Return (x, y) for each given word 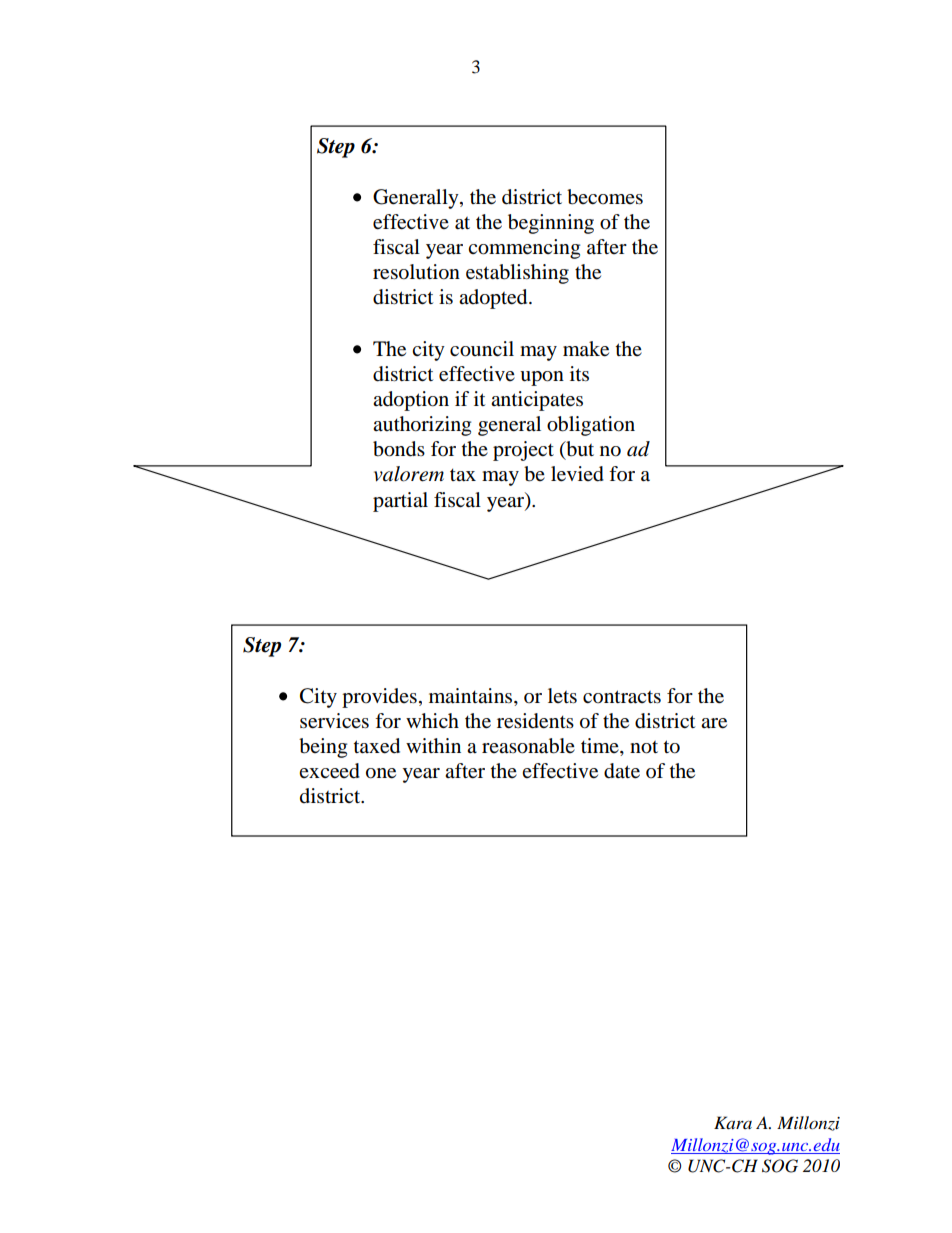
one (381, 773)
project (523, 451)
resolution (416, 272)
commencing (524, 249)
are (714, 723)
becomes (605, 197)
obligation (591, 426)
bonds (399, 449)
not (644, 747)
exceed (329, 771)
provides (379, 698)
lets (562, 696)
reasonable (528, 746)
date (622, 771)
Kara (733, 1122)
